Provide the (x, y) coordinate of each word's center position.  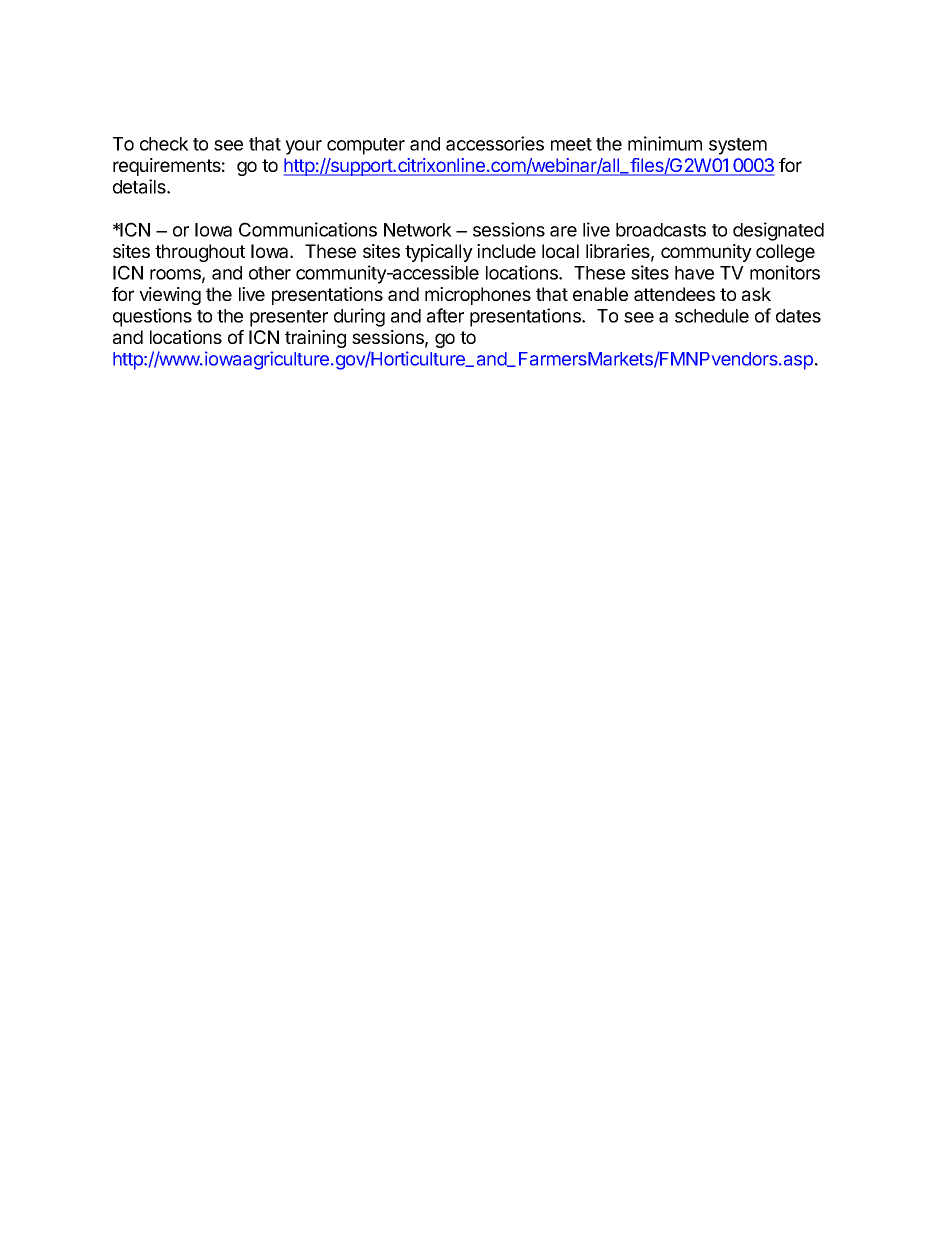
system (738, 146)
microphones (478, 296)
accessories (495, 143)
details (140, 186)
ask (756, 294)
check (164, 144)
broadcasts (661, 230)
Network (418, 230)
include (506, 251)
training (315, 339)
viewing (170, 296)
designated (778, 231)
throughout (200, 253)
